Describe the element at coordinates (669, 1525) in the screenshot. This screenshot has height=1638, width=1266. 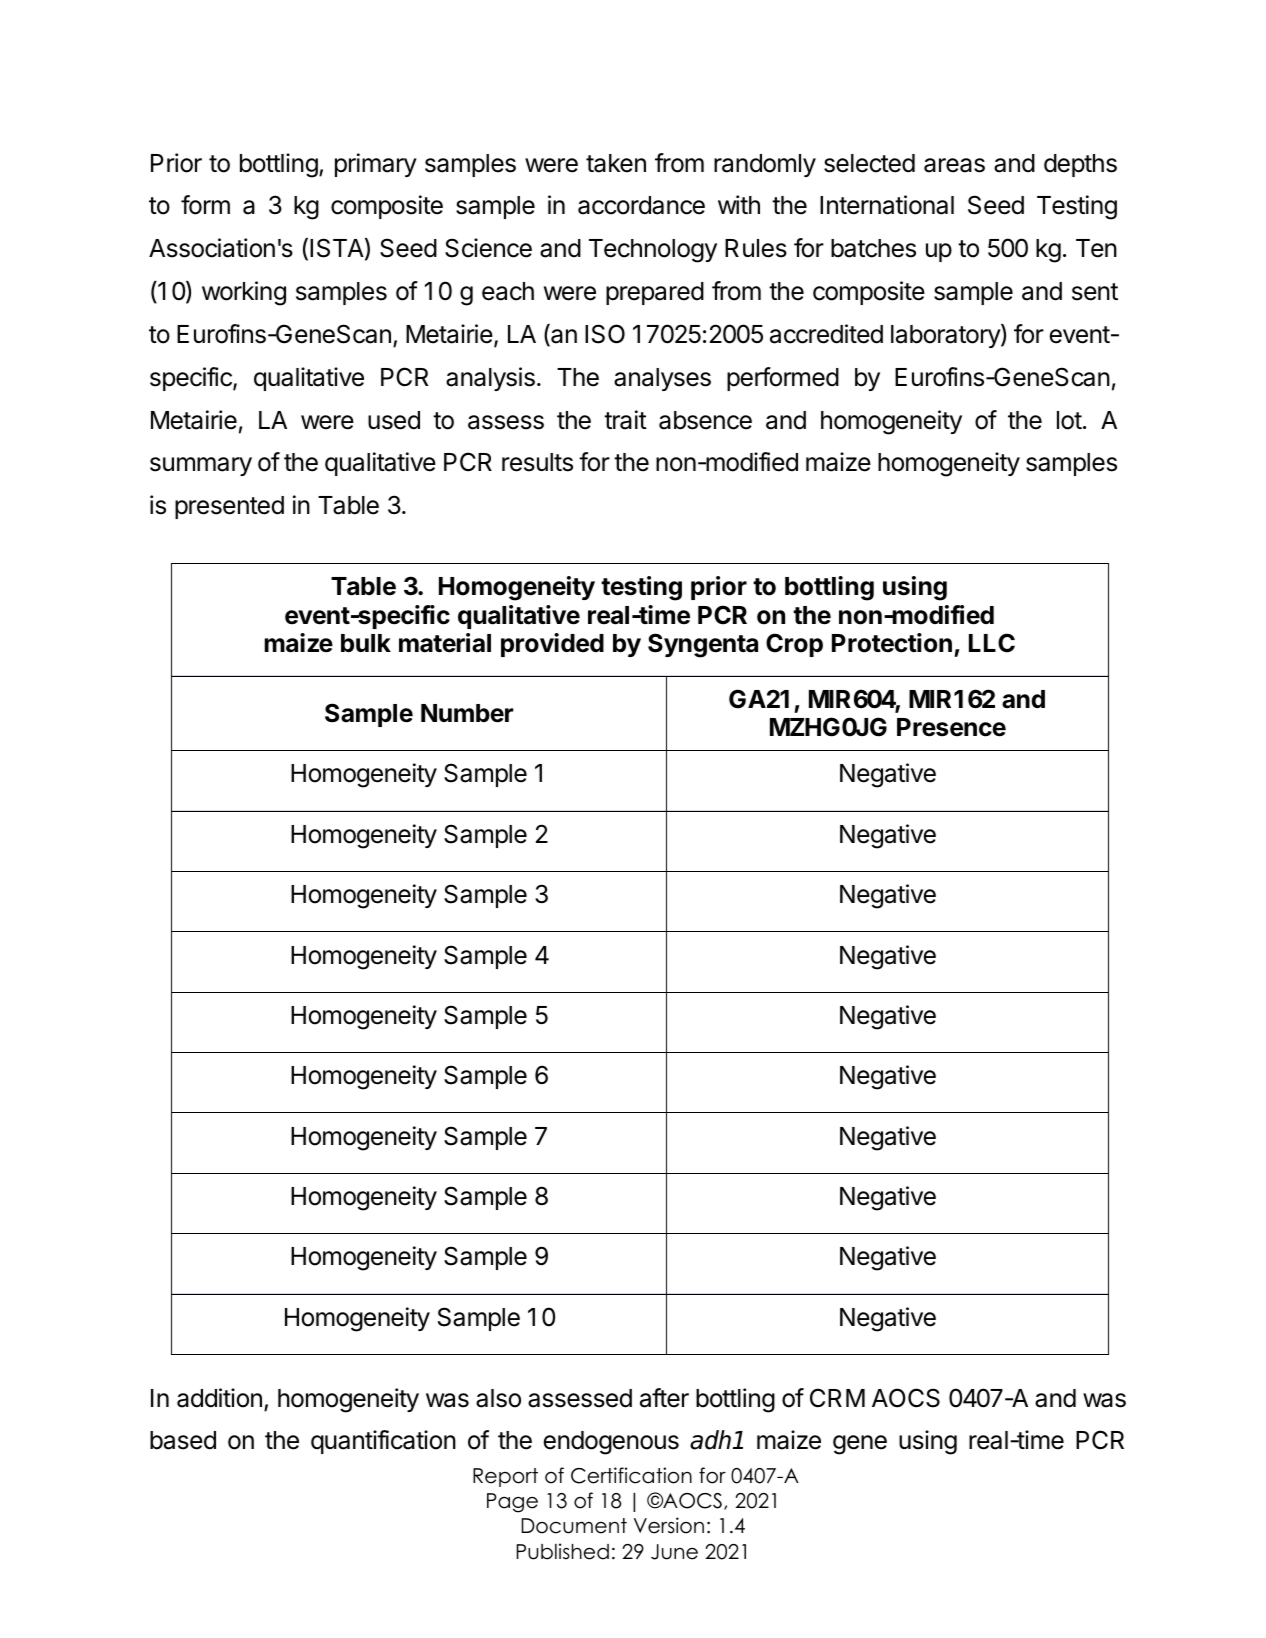
I see `Version` at that location.
